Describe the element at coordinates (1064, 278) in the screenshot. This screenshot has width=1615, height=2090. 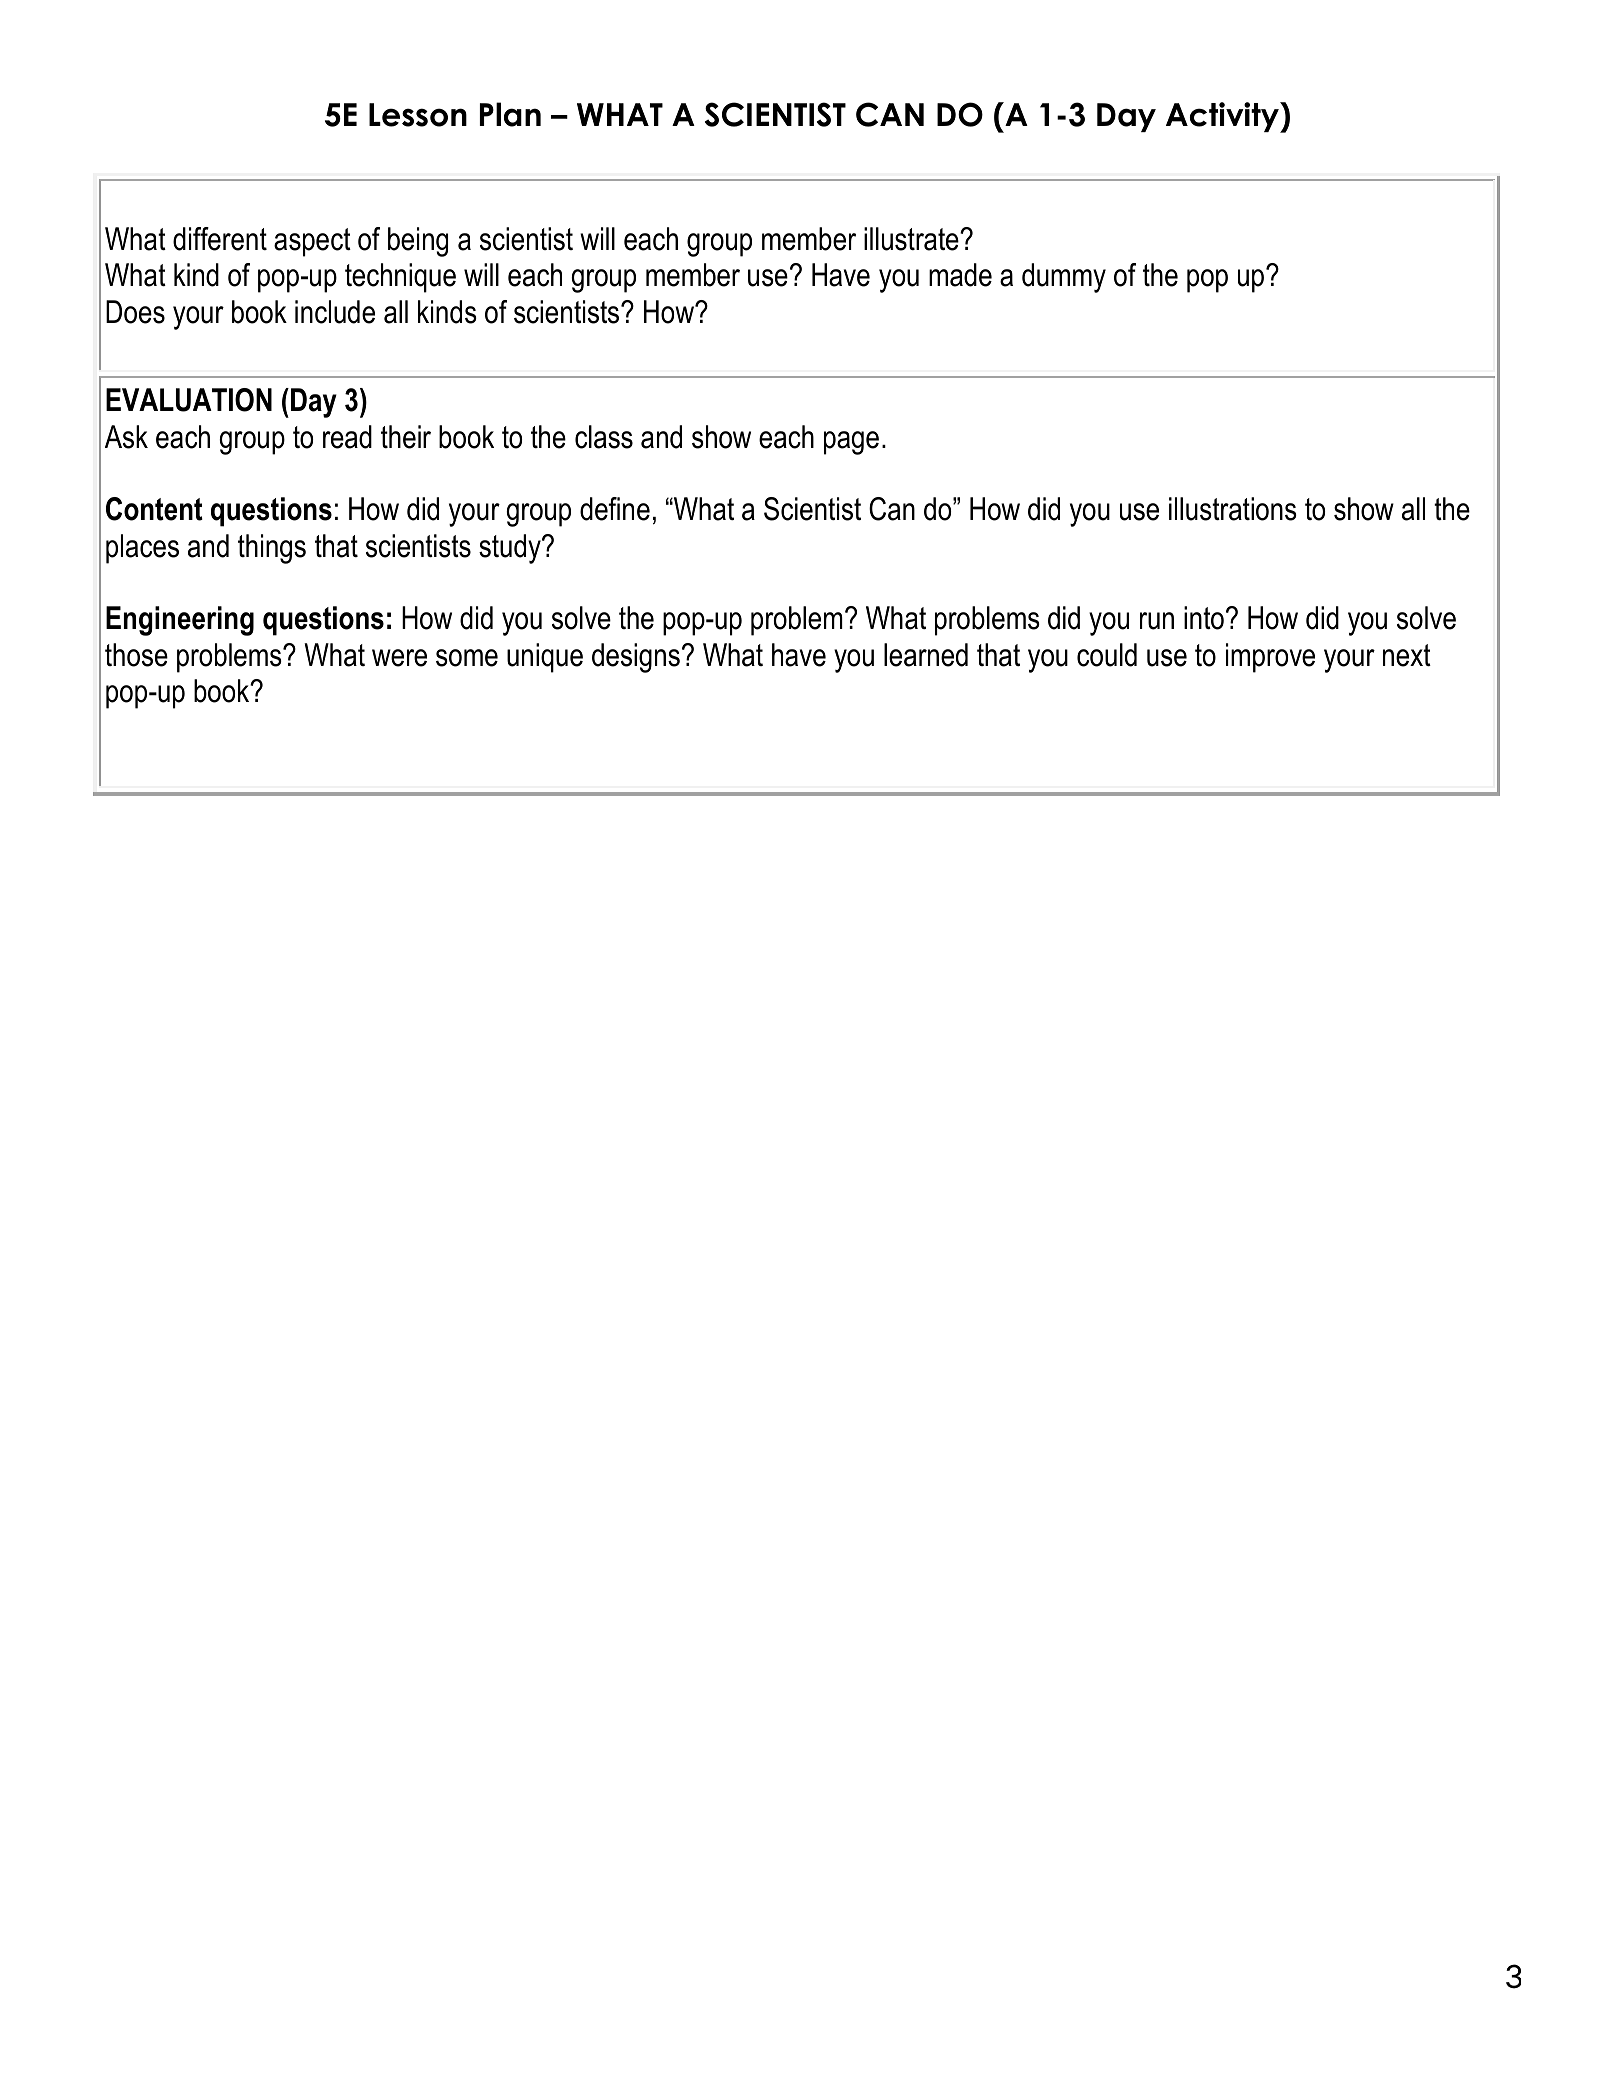
I see `dummy` at that location.
